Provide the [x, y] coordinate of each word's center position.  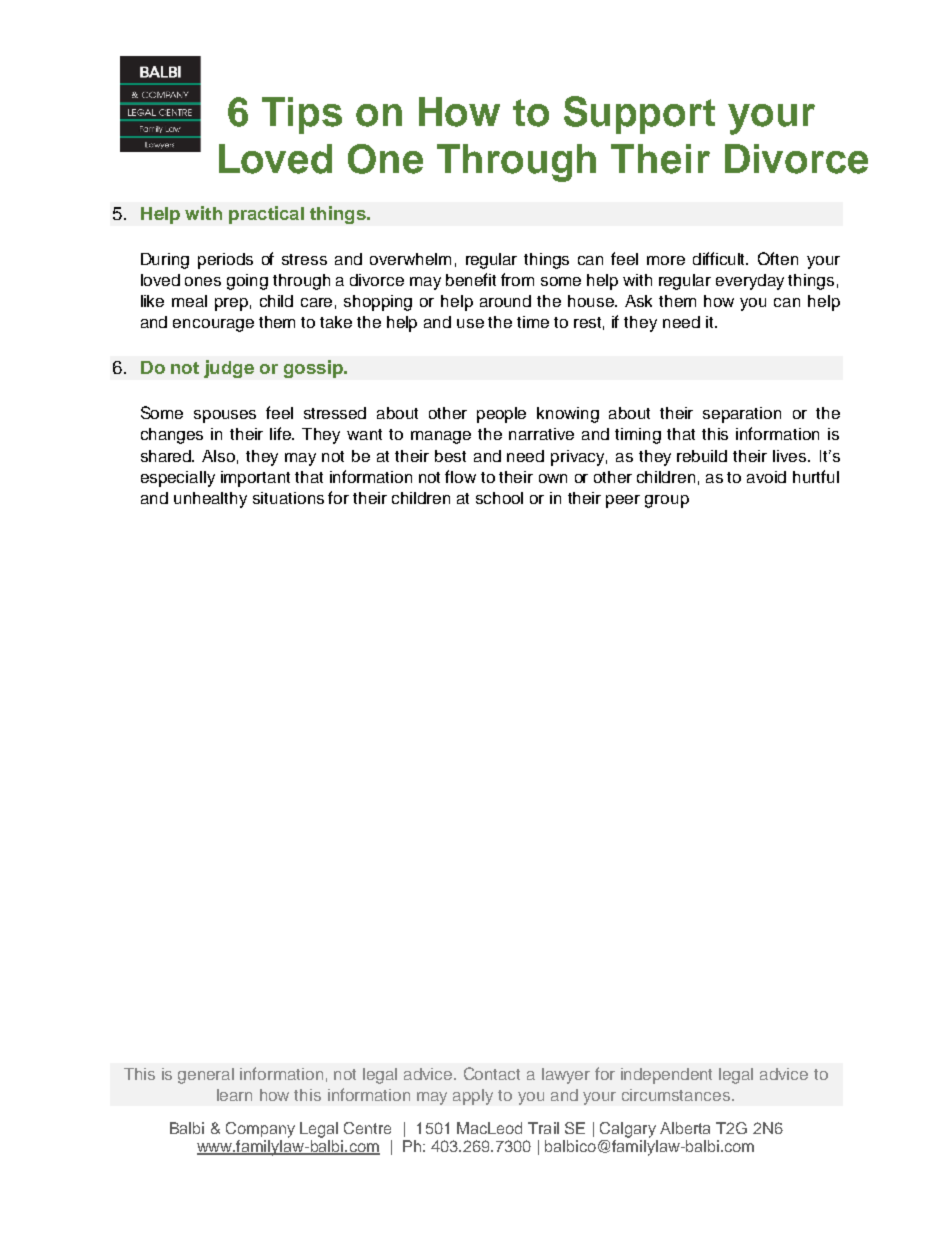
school [499, 498]
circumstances [677, 1095]
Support [639, 115]
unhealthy [210, 500]
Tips [302, 115]
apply [473, 1097]
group [667, 501]
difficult [720, 258]
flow [460, 476]
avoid [766, 477]
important [255, 479]
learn [234, 1095]
